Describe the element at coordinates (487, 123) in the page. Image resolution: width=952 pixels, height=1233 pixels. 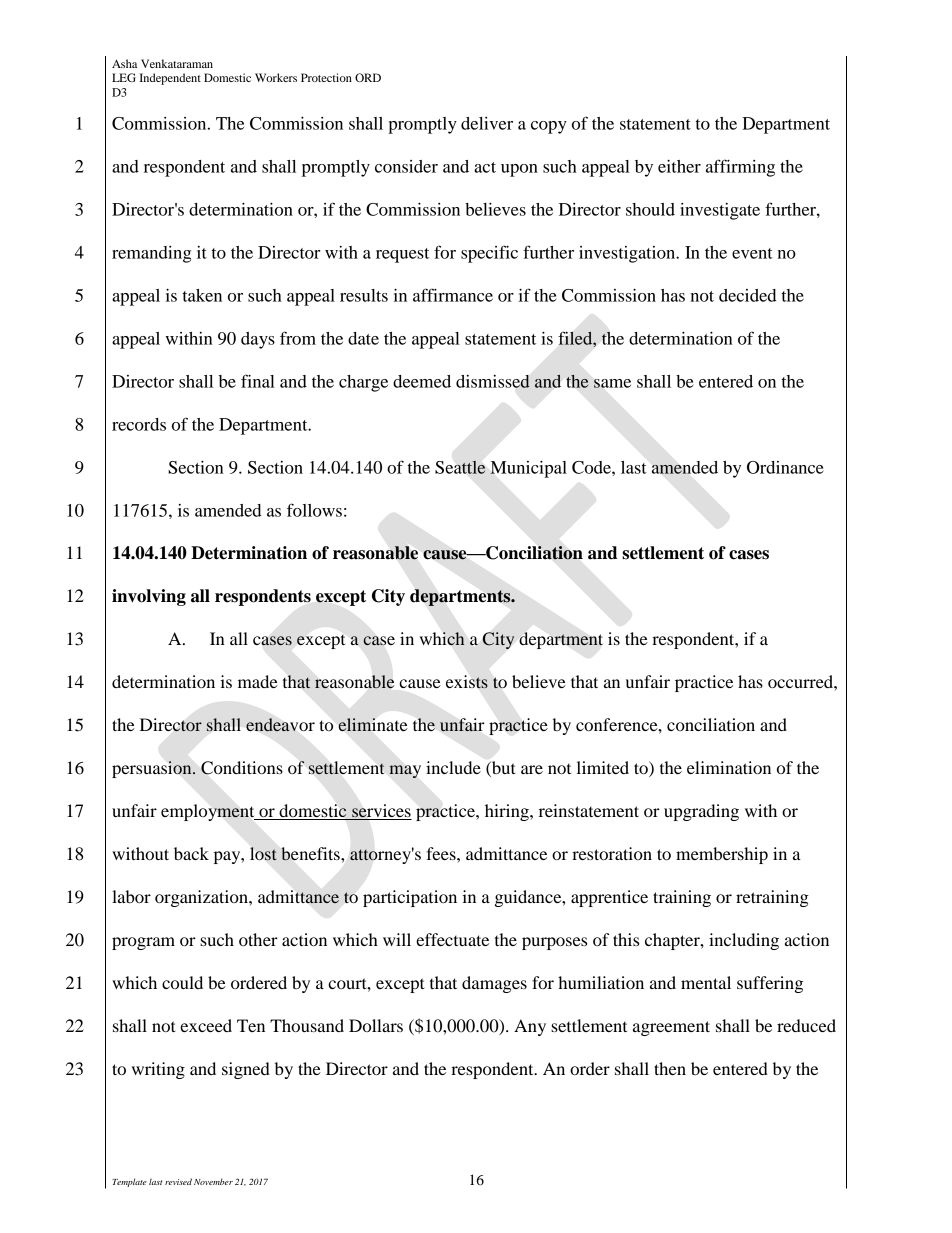
I see `deliver` at that location.
